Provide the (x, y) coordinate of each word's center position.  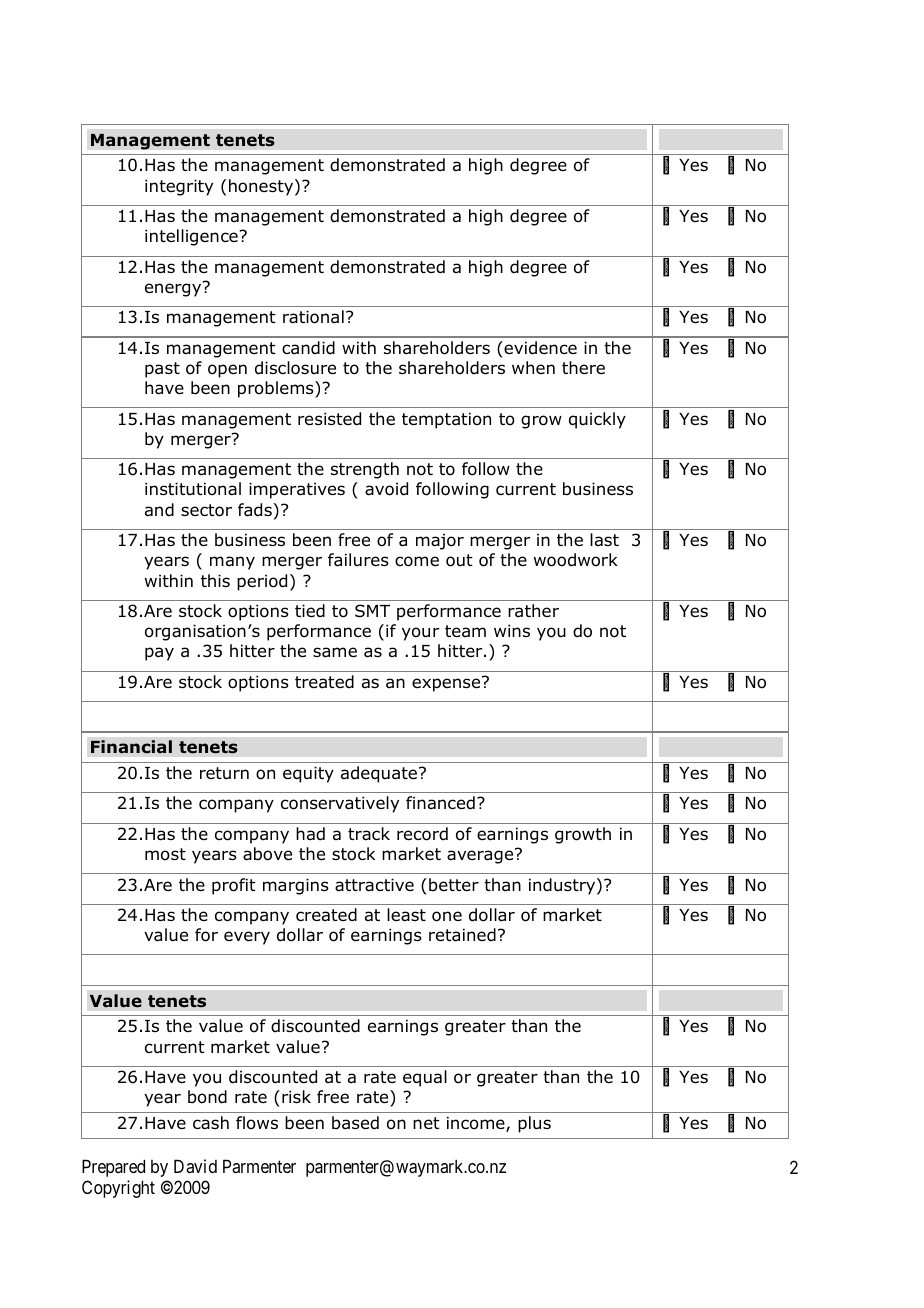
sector (206, 510)
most (165, 854)
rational (313, 317)
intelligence (191, 237)
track (369, 834)
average (481, 856)
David (195, 1166)
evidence (539, 348)
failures (358, 560)
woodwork (576, 560)
